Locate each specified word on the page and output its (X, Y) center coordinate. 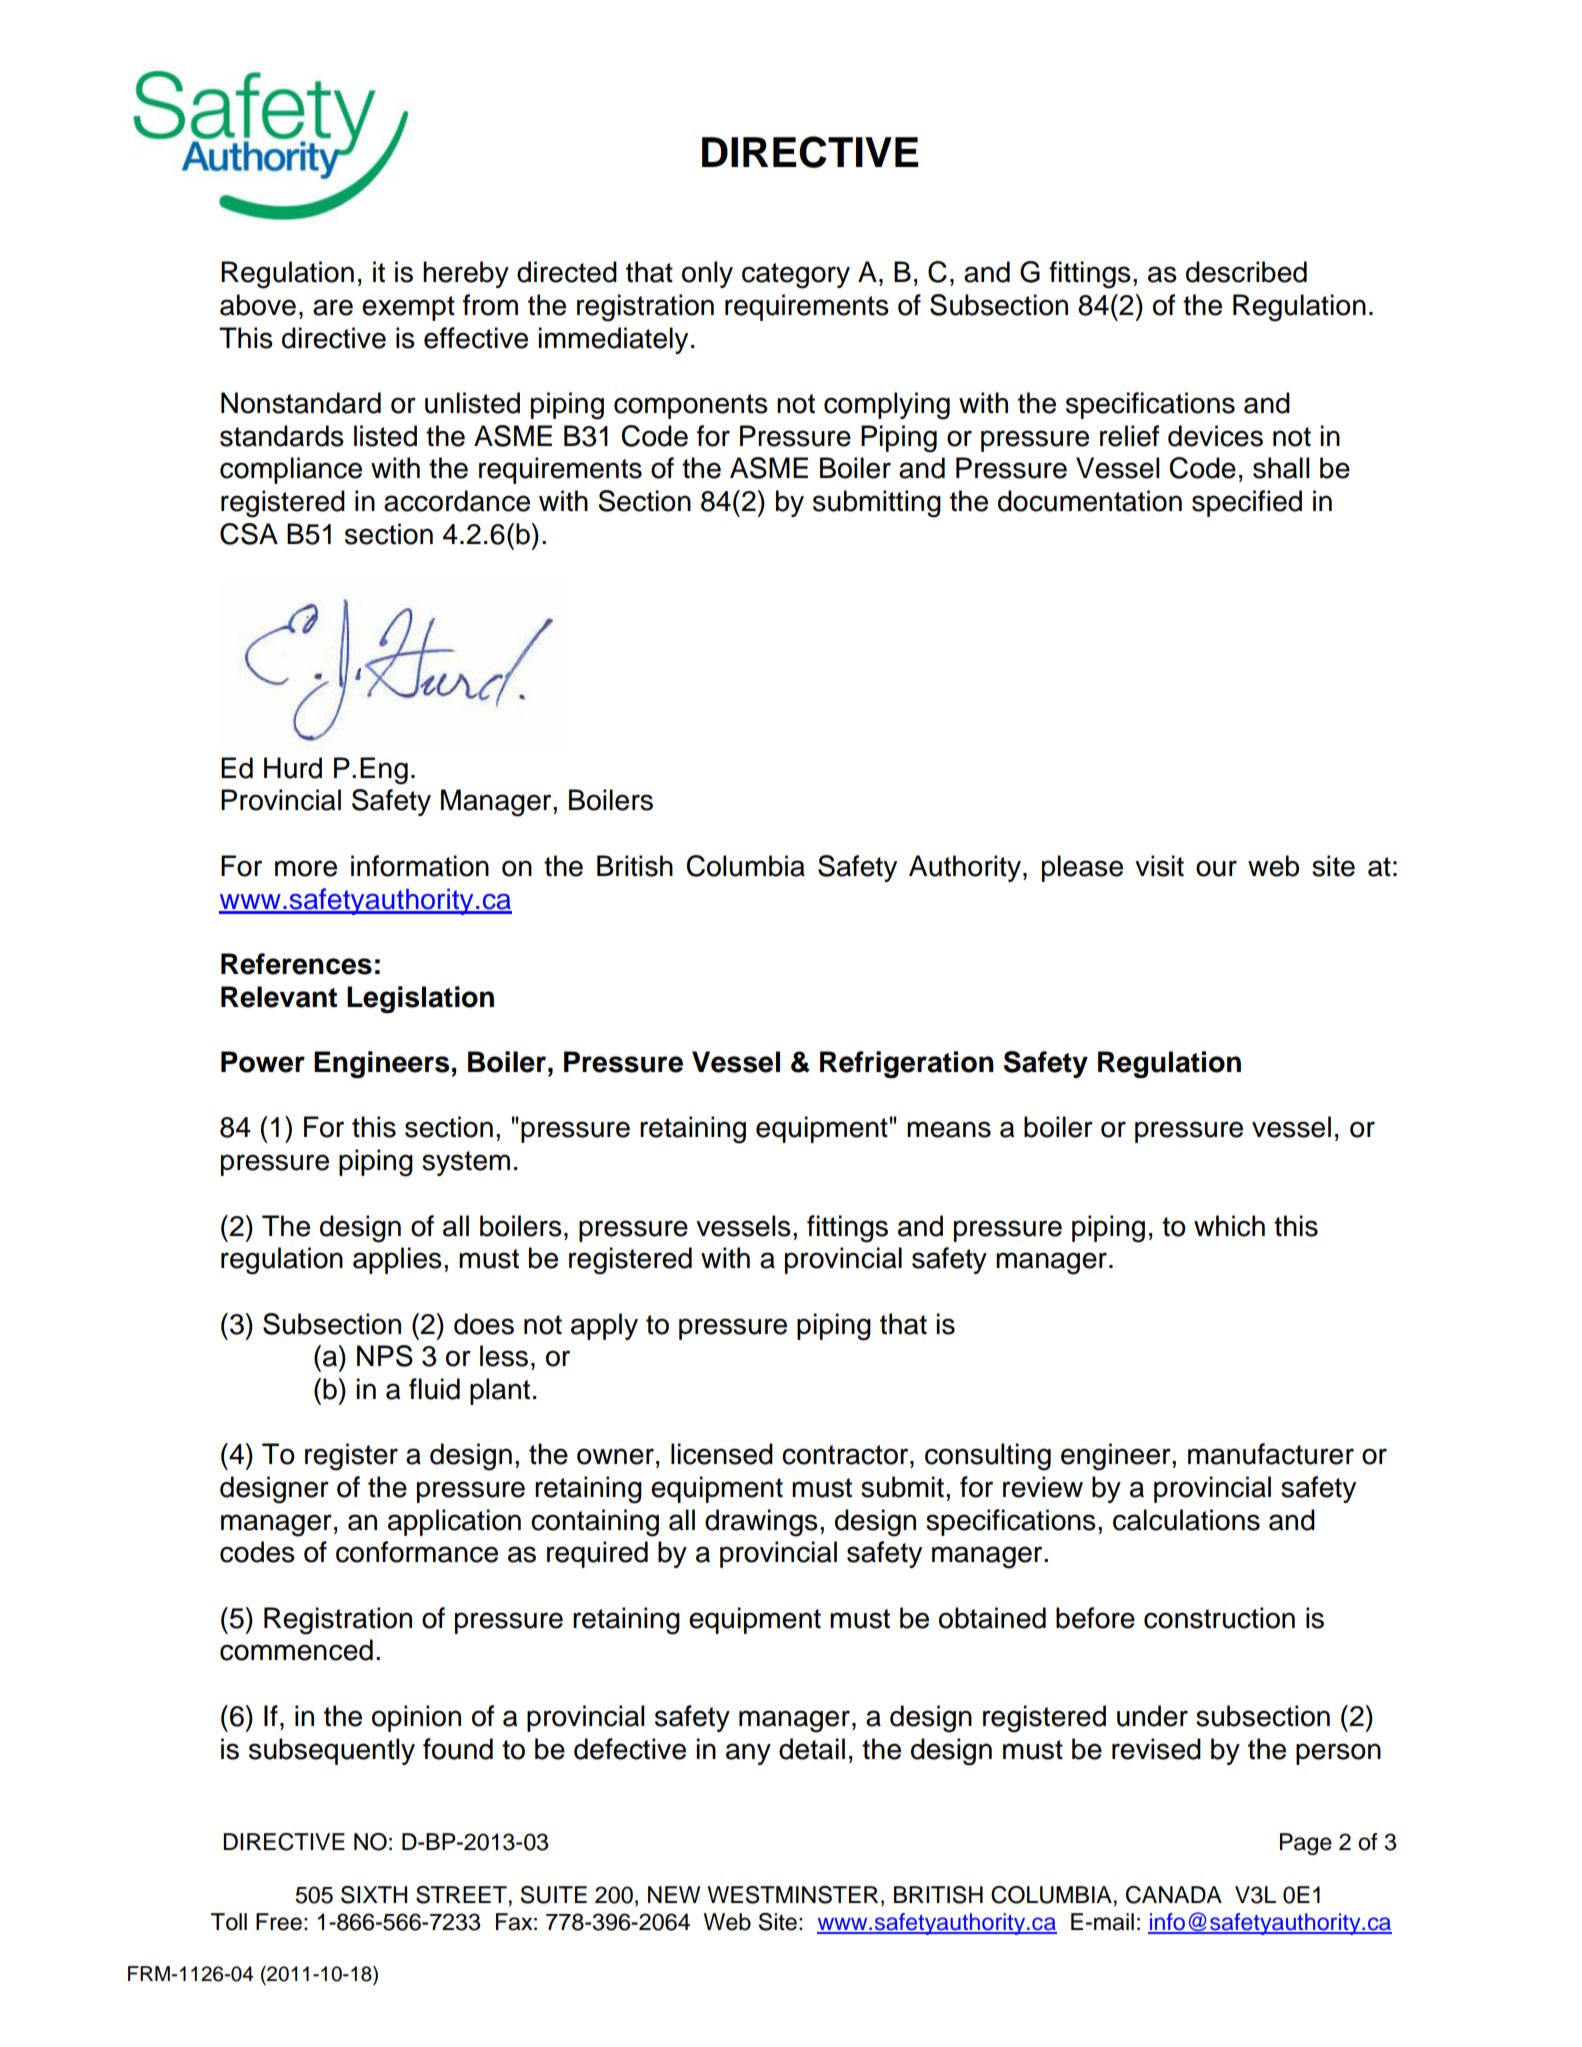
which (1229, 1226)
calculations (1186, 1520)
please (1082, 868)
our (1216, 868)
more (306, 868)
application (454, 1522)
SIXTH (374, 1895)
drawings (761, 1523)
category (796, 276)
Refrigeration (907, 1064)
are (333, 307)
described (1246, 272)
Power (263, 1062)
